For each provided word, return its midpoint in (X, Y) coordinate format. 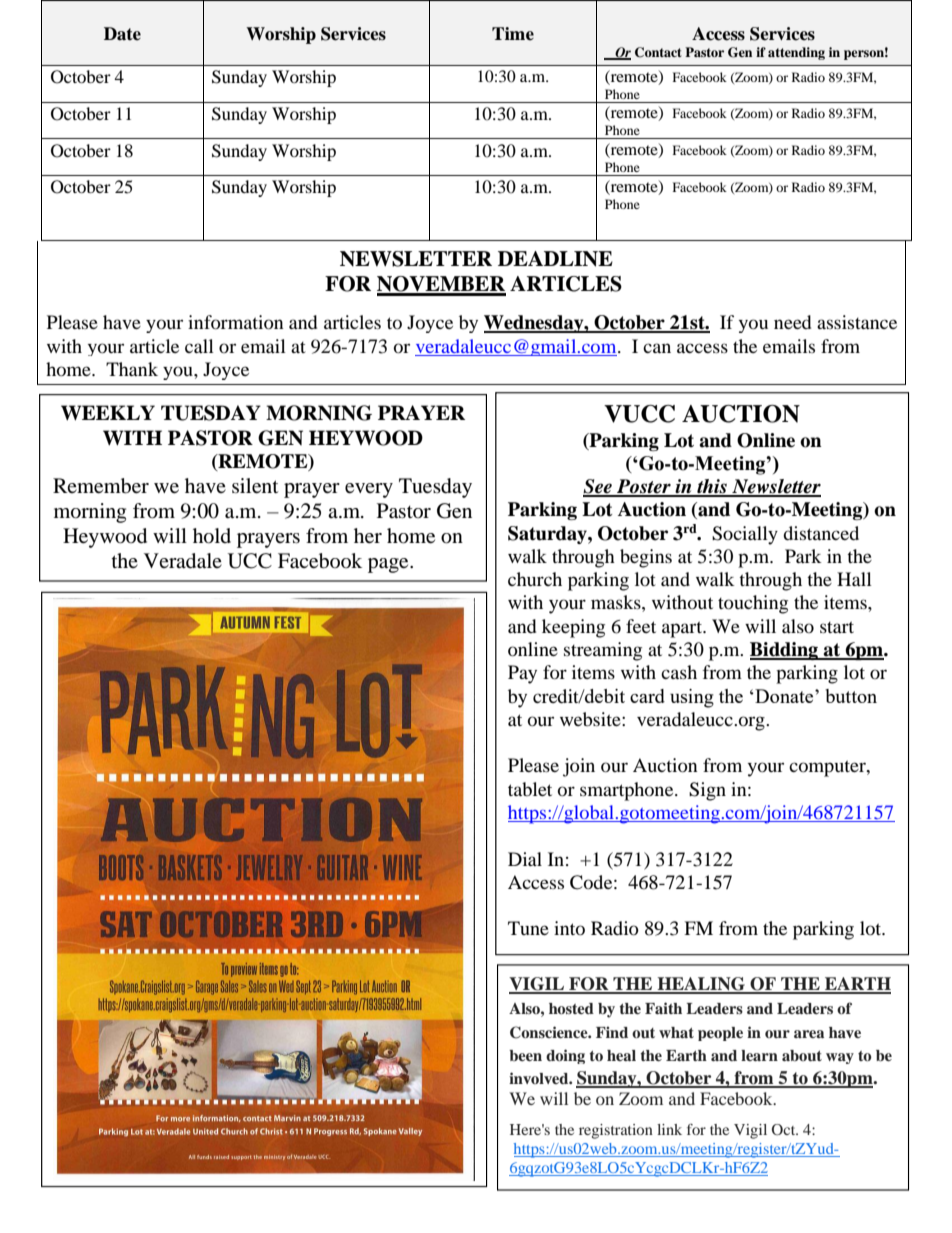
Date (122, 34)
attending (796, 53)
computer (828, 768)
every (369, 490)
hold (212, 536)
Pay (522, 674)
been (525, 1055)
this (712, 487)
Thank (132, 369)
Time (513, 34)
